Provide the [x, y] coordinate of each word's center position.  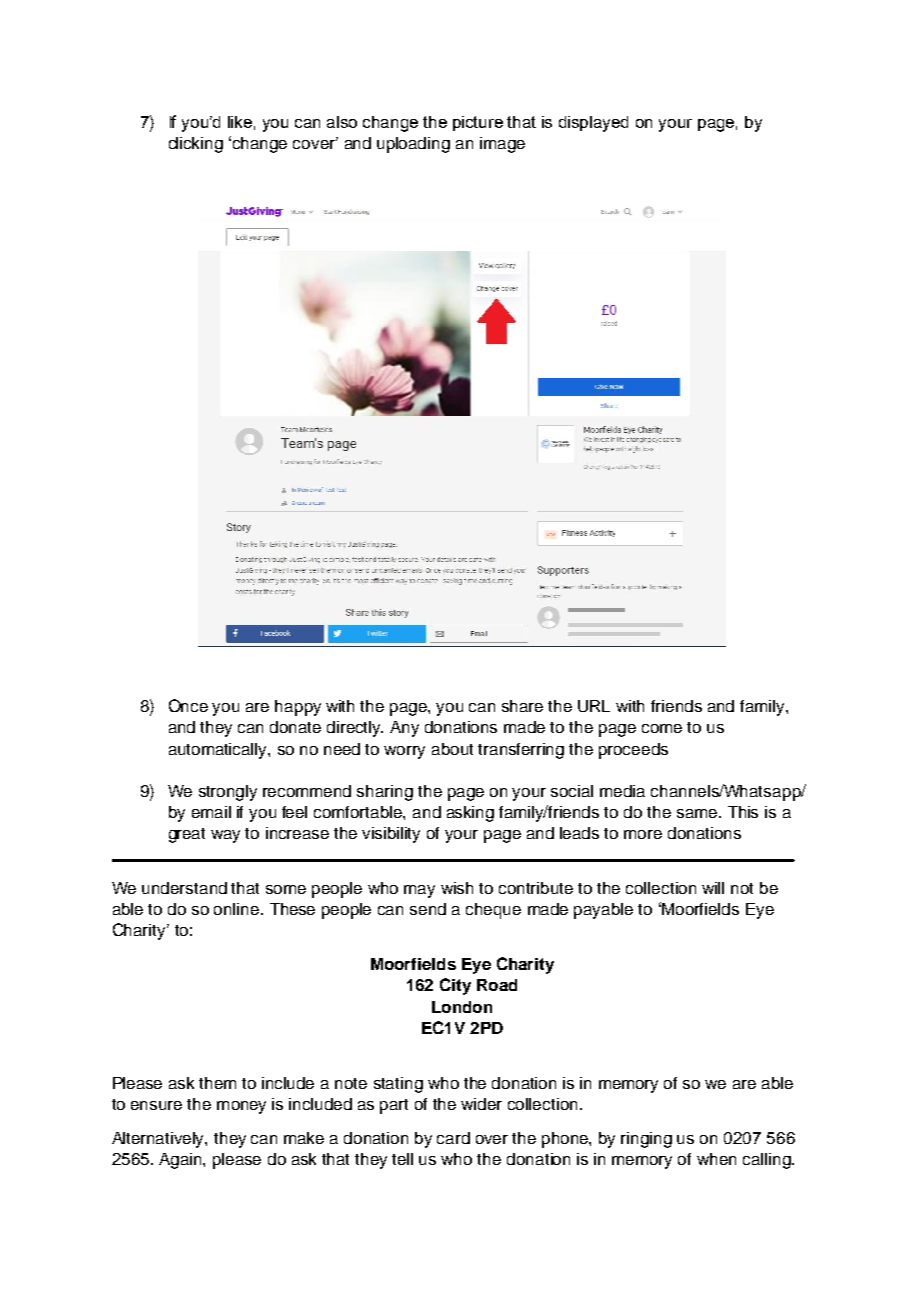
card [453, 1138]
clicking [196, 145]
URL [594, 706]
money [241, 1107]
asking [470, 814]
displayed [593, 124]
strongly [228, 793]
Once [188, 705]
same [698, 813]
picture [478, 123]
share [522, 706]
